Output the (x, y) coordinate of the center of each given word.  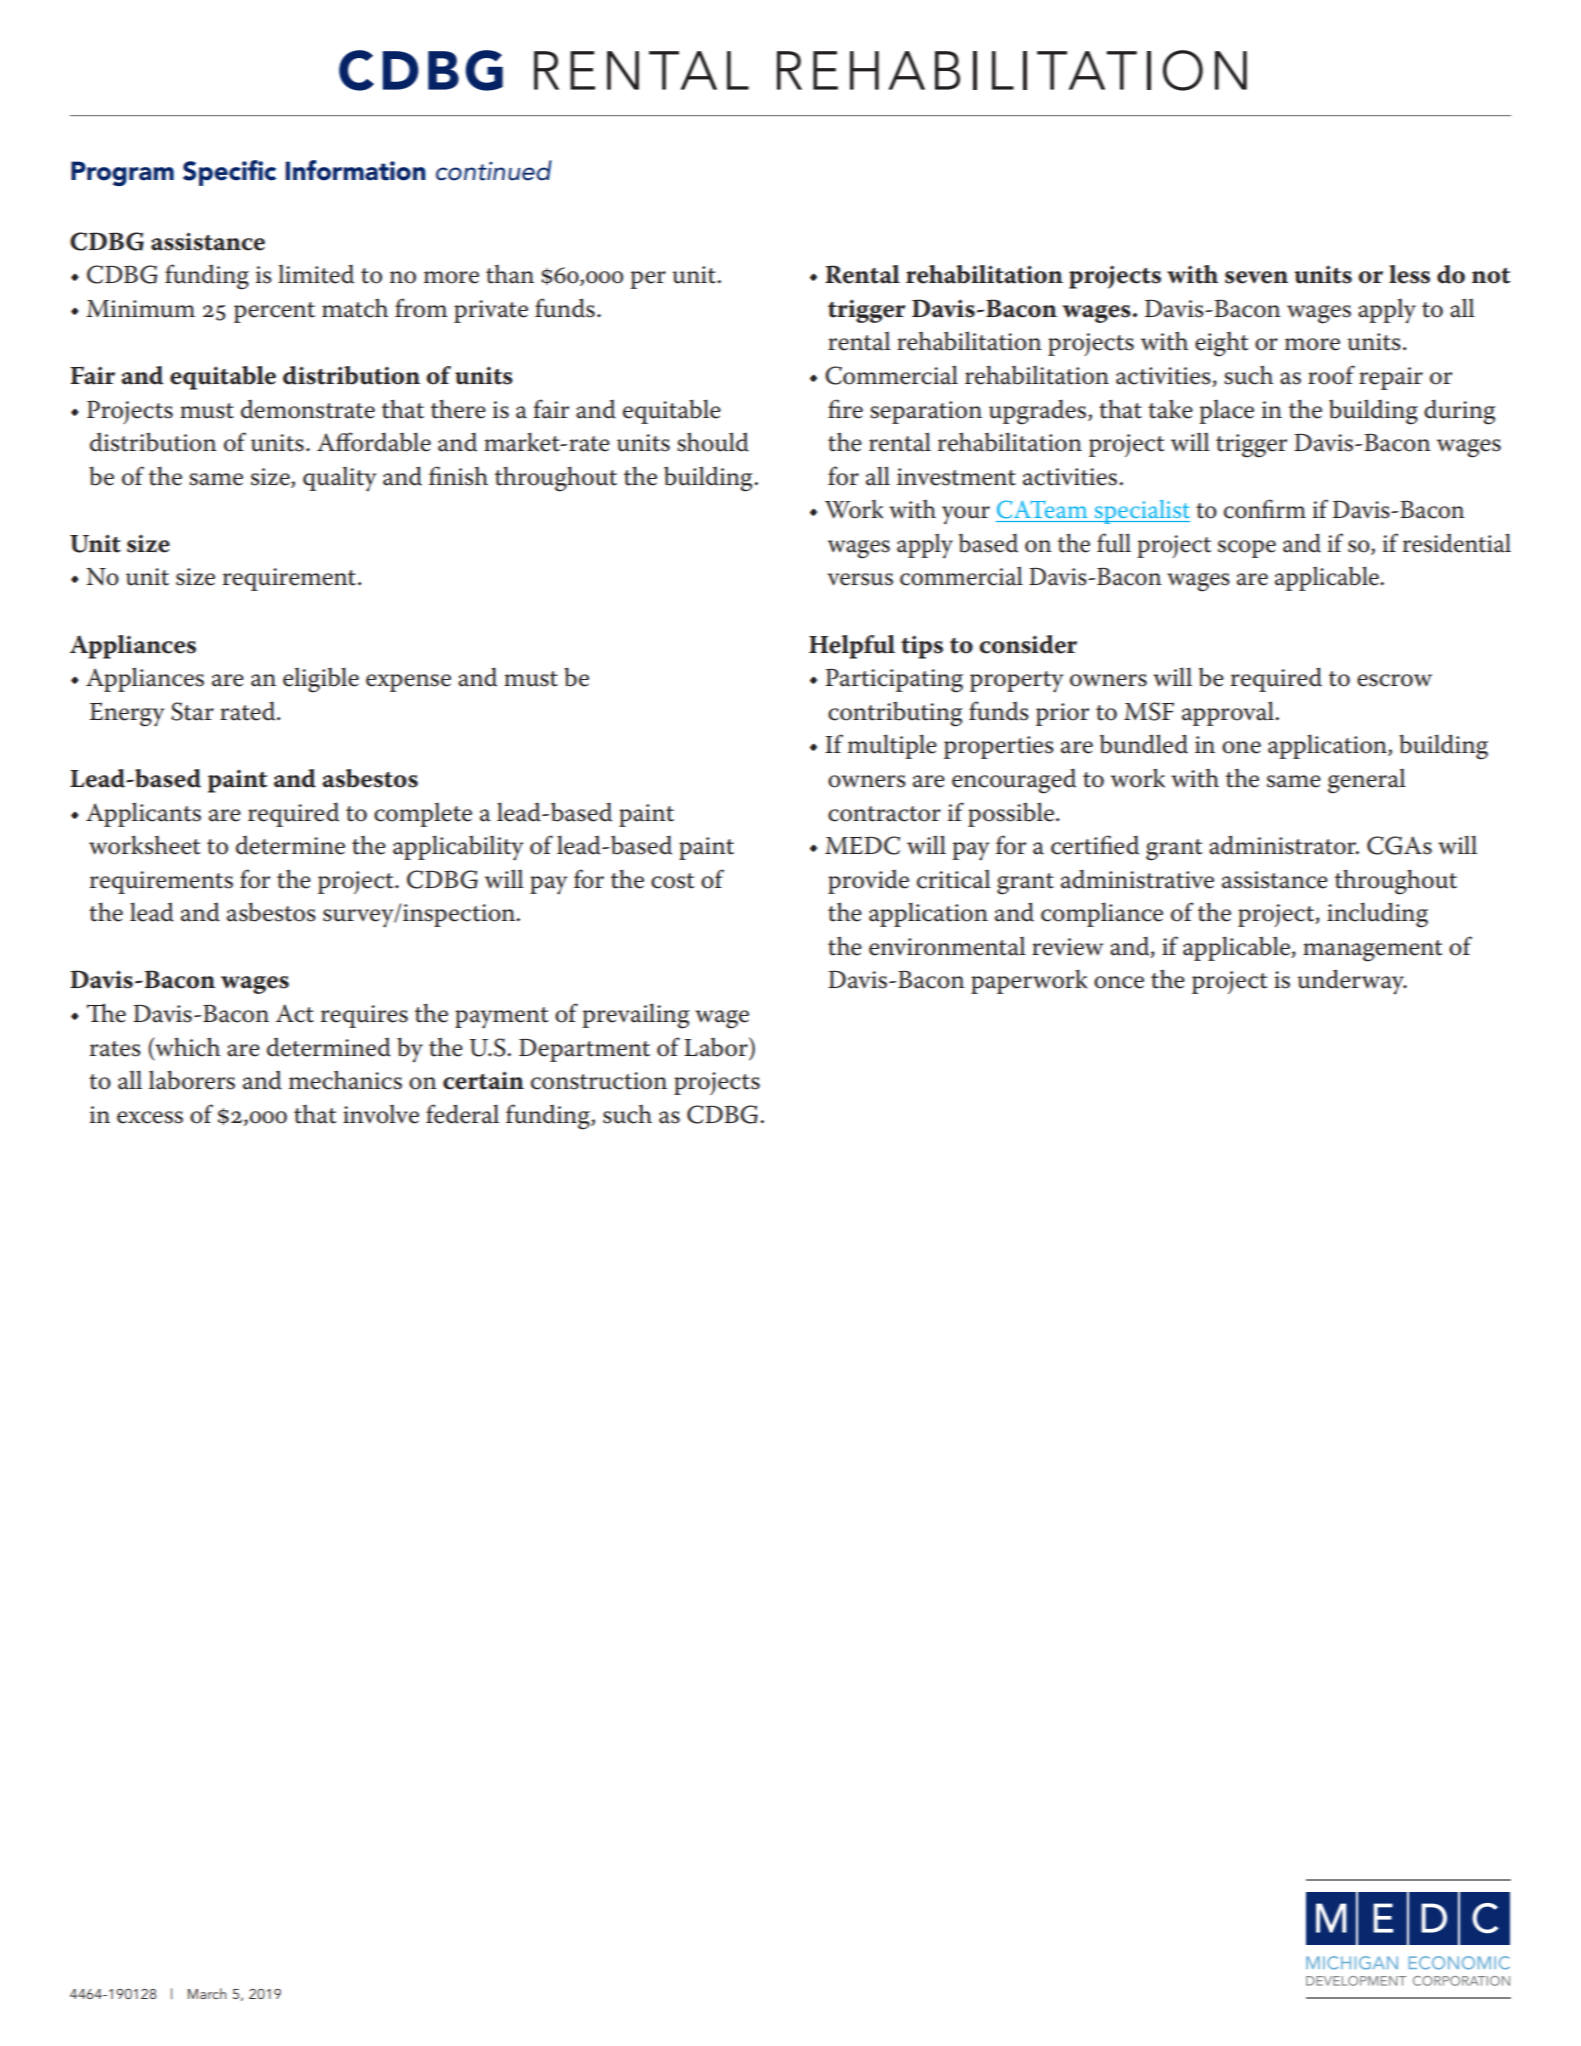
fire (845, 409)
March (207, 1993)
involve (381, 1114)
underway (1352, 982)
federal (462, 1114)
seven (1256, 277)
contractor (884, 814)
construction (599, 1081)
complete (423, 815)
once (1119, 982)
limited (316, 274)
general (1367, 781)
